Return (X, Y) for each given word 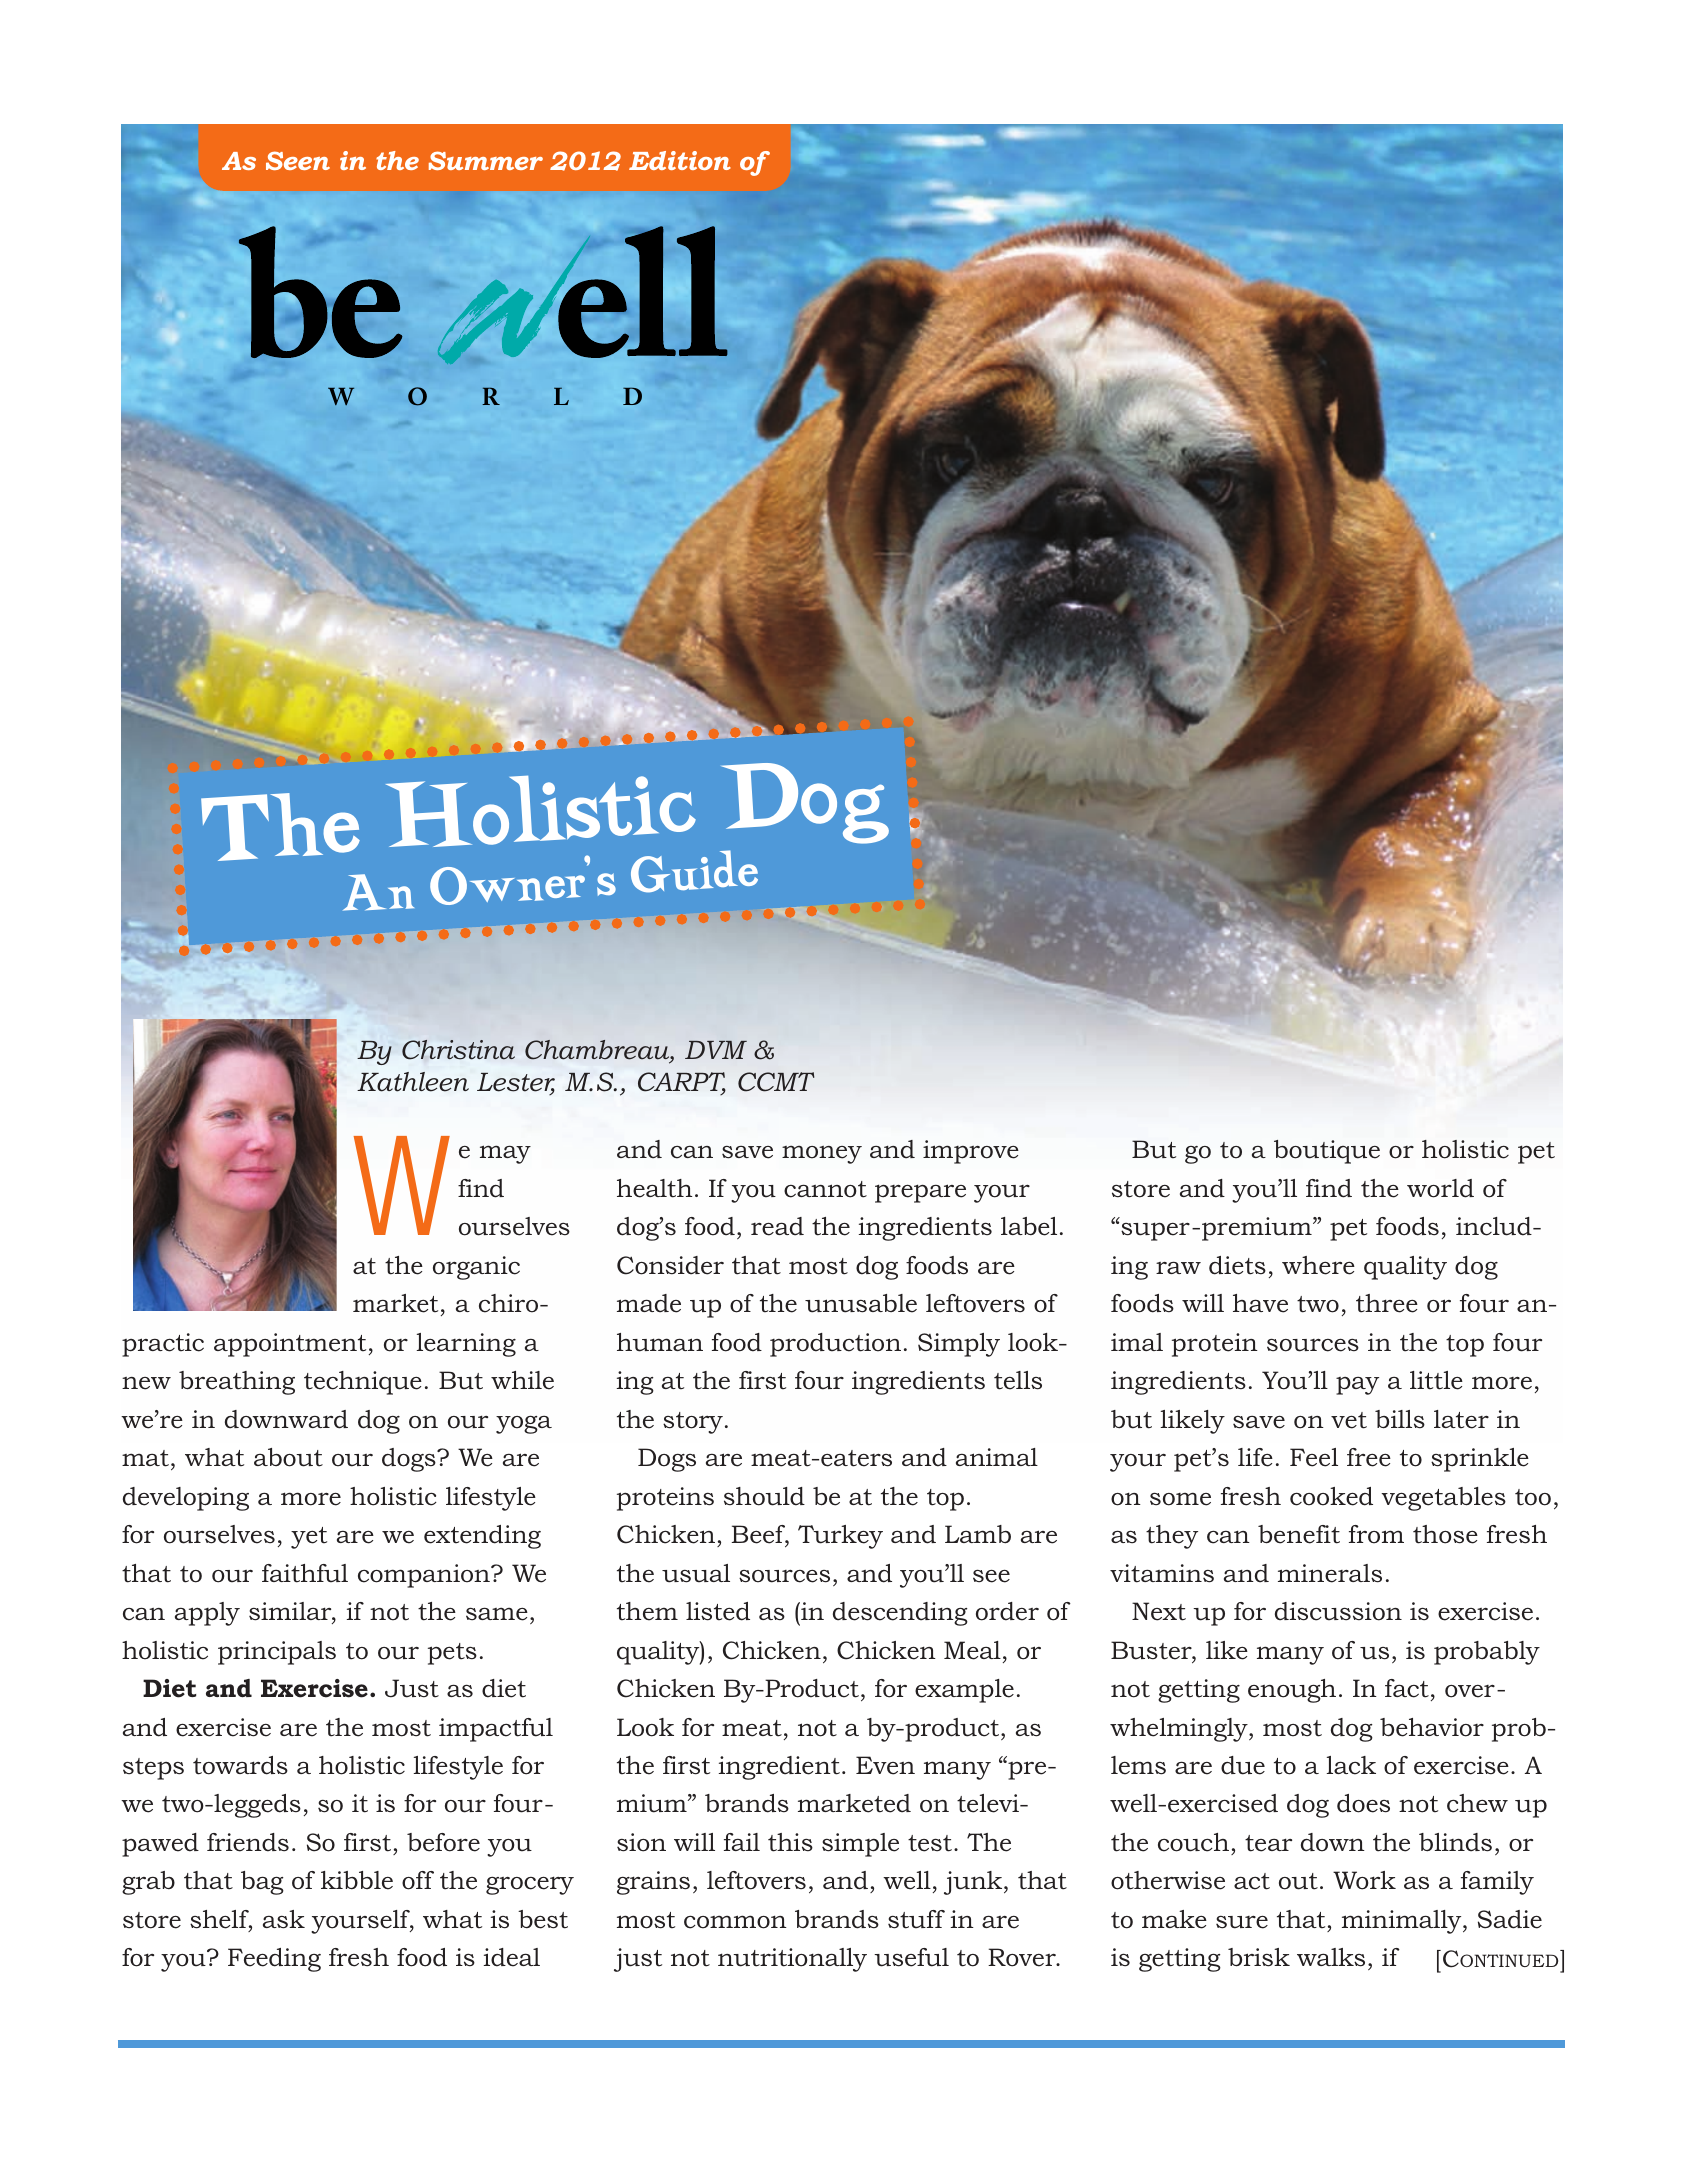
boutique (1327, 1152)
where (1318, 1265)
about (288, 1457)
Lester (516, 1083)
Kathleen (413, 1082)
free (1369, 1457)
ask (284, 1919)
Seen (298, 160)
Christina (458, 1050)
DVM (716, 1050)
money (822, 1154)
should (764, 1496)
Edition (680, 160)
